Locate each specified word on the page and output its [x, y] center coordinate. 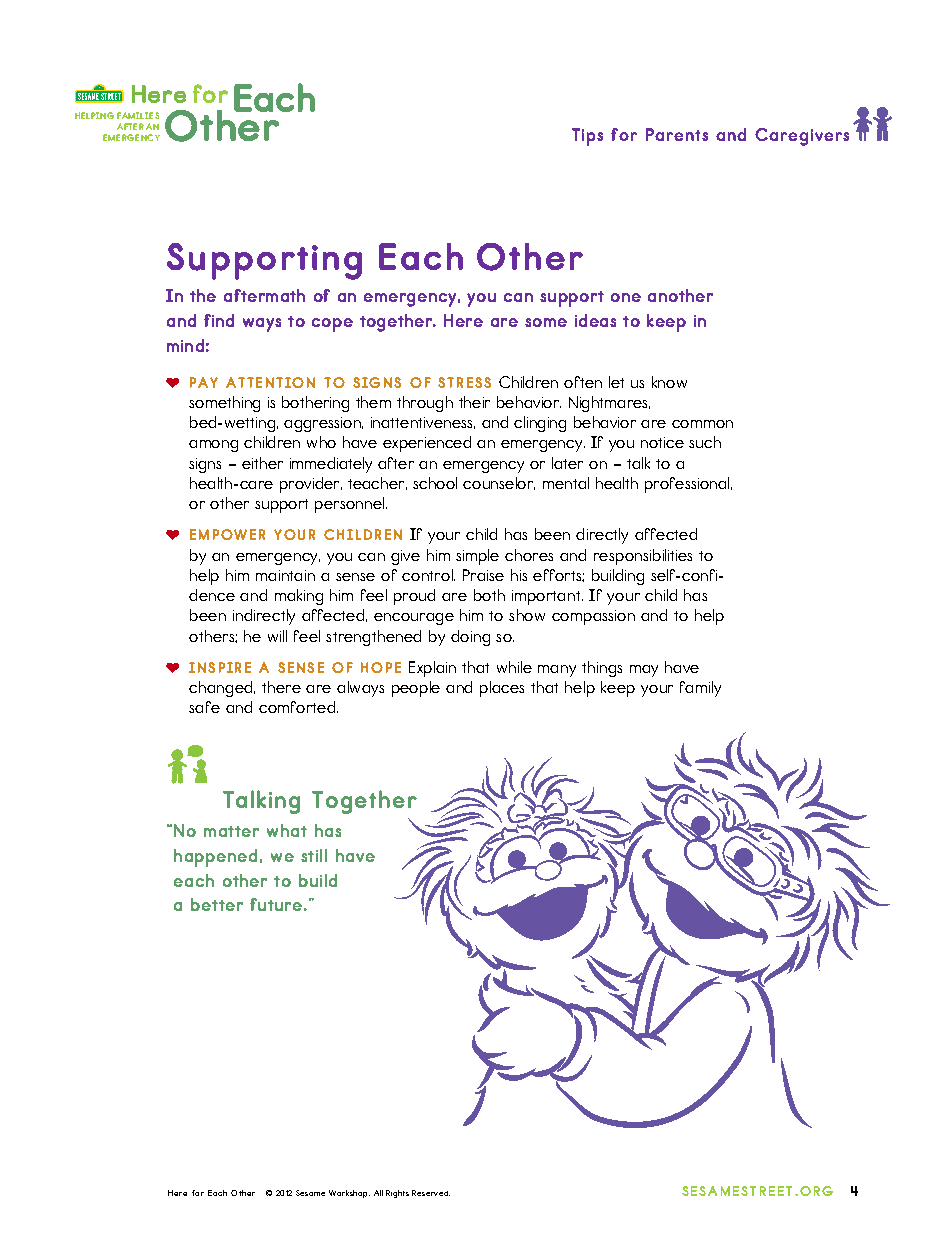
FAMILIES [138, 115]
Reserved [431, 1193]
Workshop [349, 1194]
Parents [677, 134]
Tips [587, 137]
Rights [397, 1194]
